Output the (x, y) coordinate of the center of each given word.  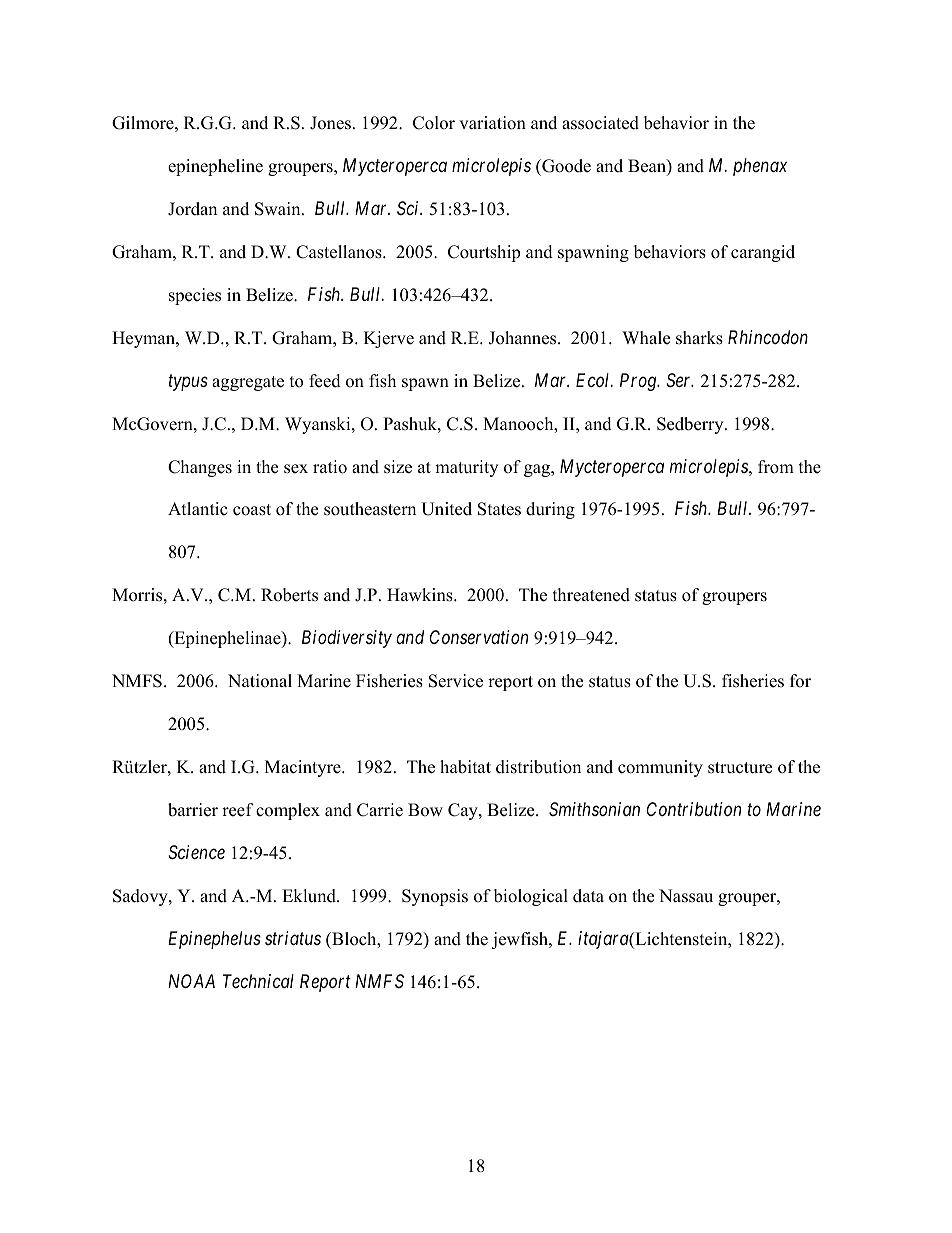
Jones (330, 123)
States (499, 509)
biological (531, 897)
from (776, 467)
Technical (258, 981)
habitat (465, 767)
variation (492, 123)
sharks (699, 338)
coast (252, 510)
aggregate (248, 383)
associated (600, 123)
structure (740, 768)
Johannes (523, 338)
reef (238, 810)
